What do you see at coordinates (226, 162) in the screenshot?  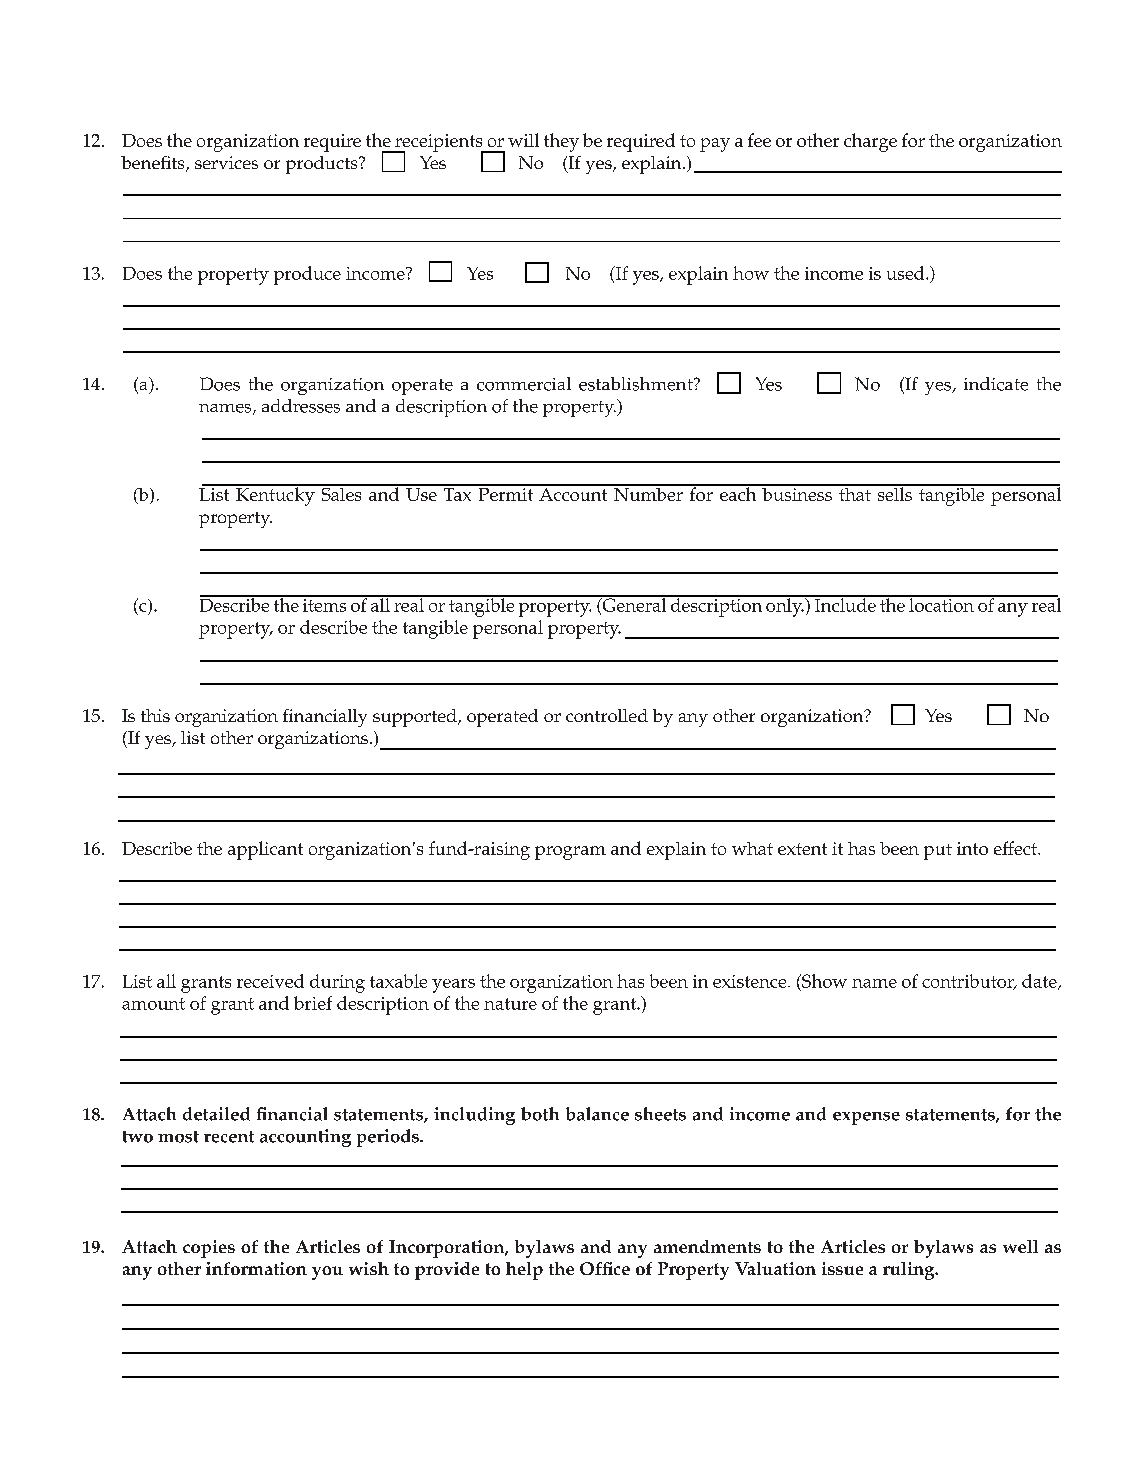 I see `services` at bounding box center [226, 162].
